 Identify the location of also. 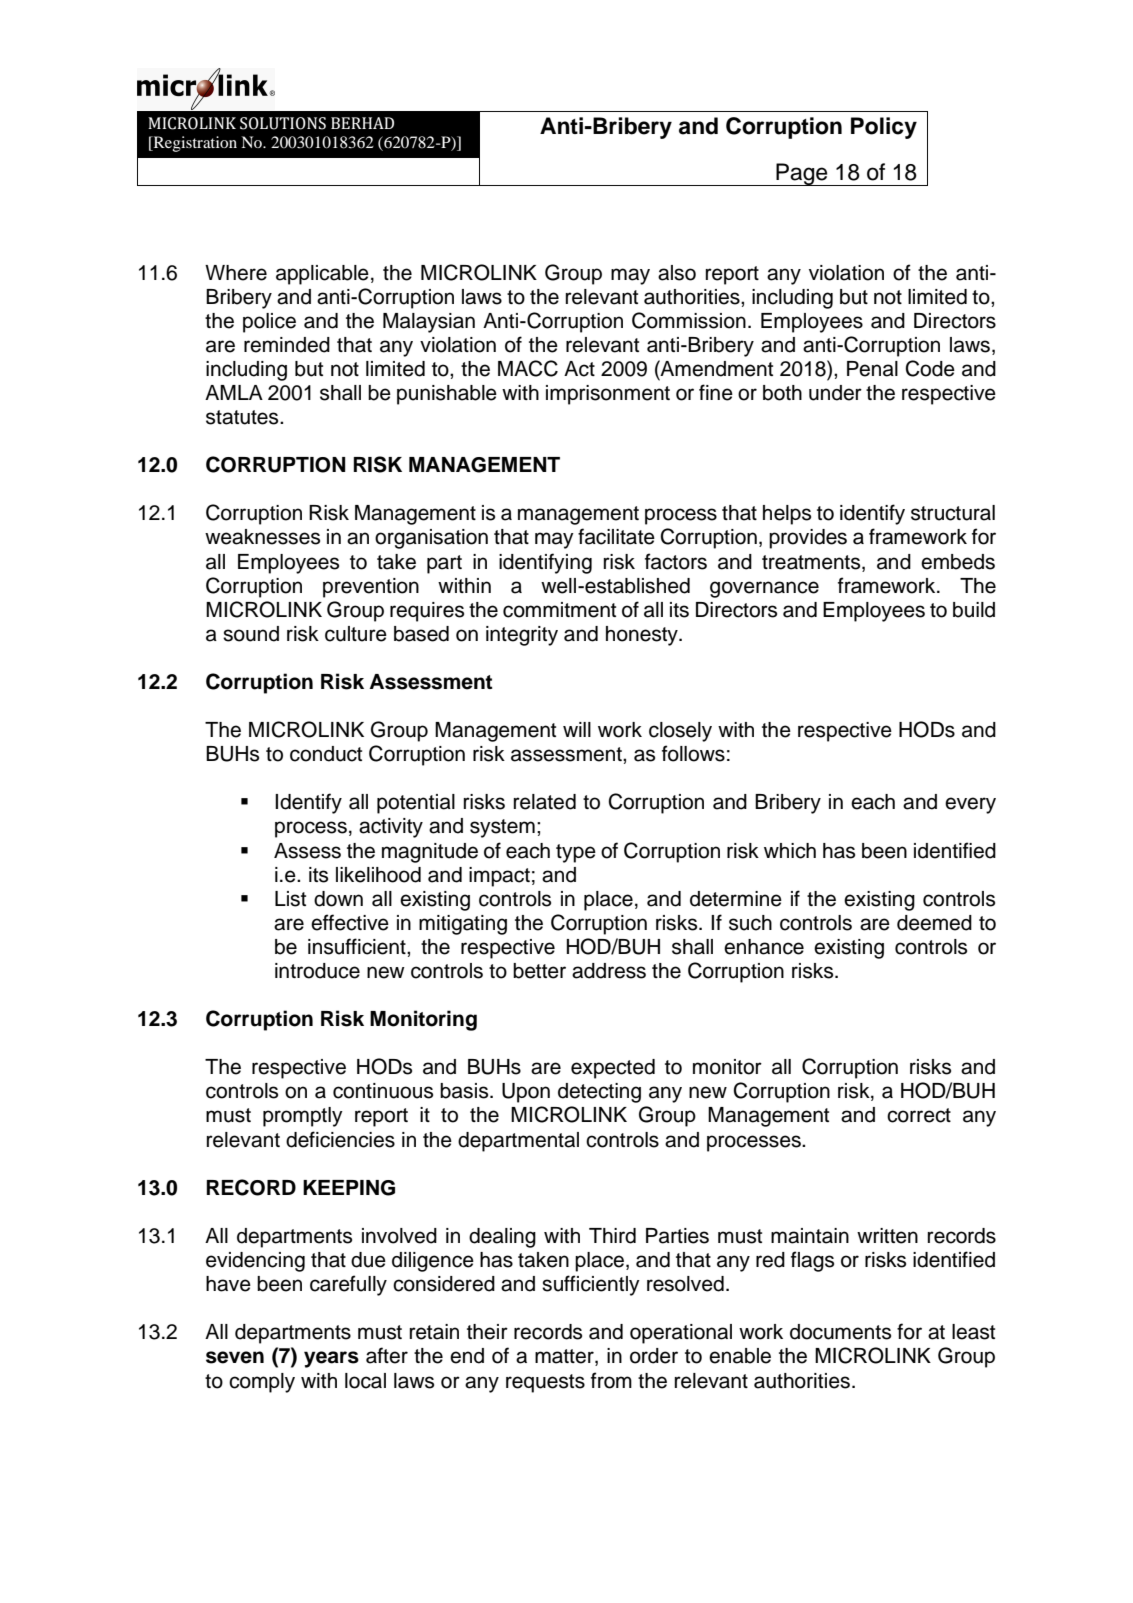
(677, 273).
